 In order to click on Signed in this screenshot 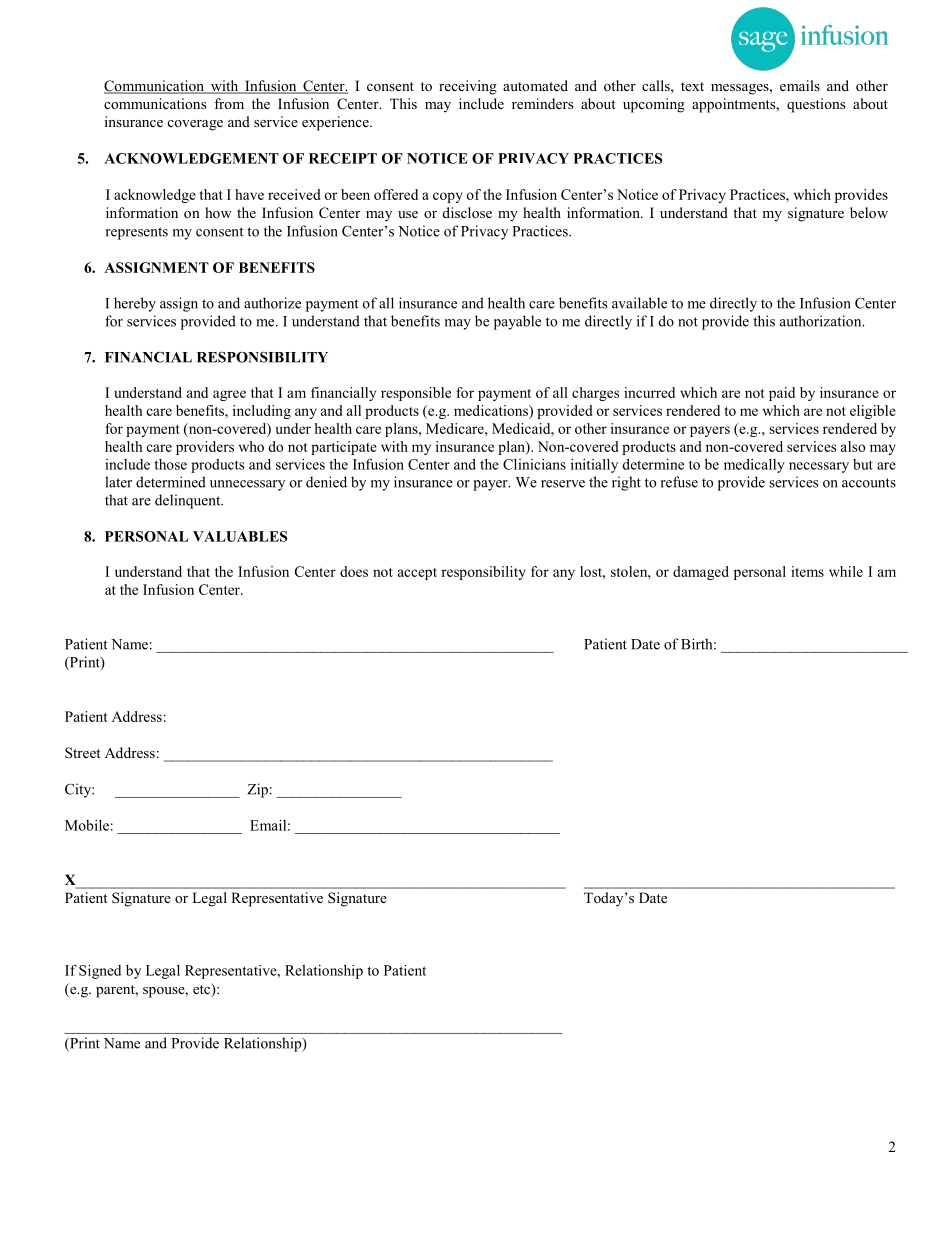, I will do `click(100, 972)`.
